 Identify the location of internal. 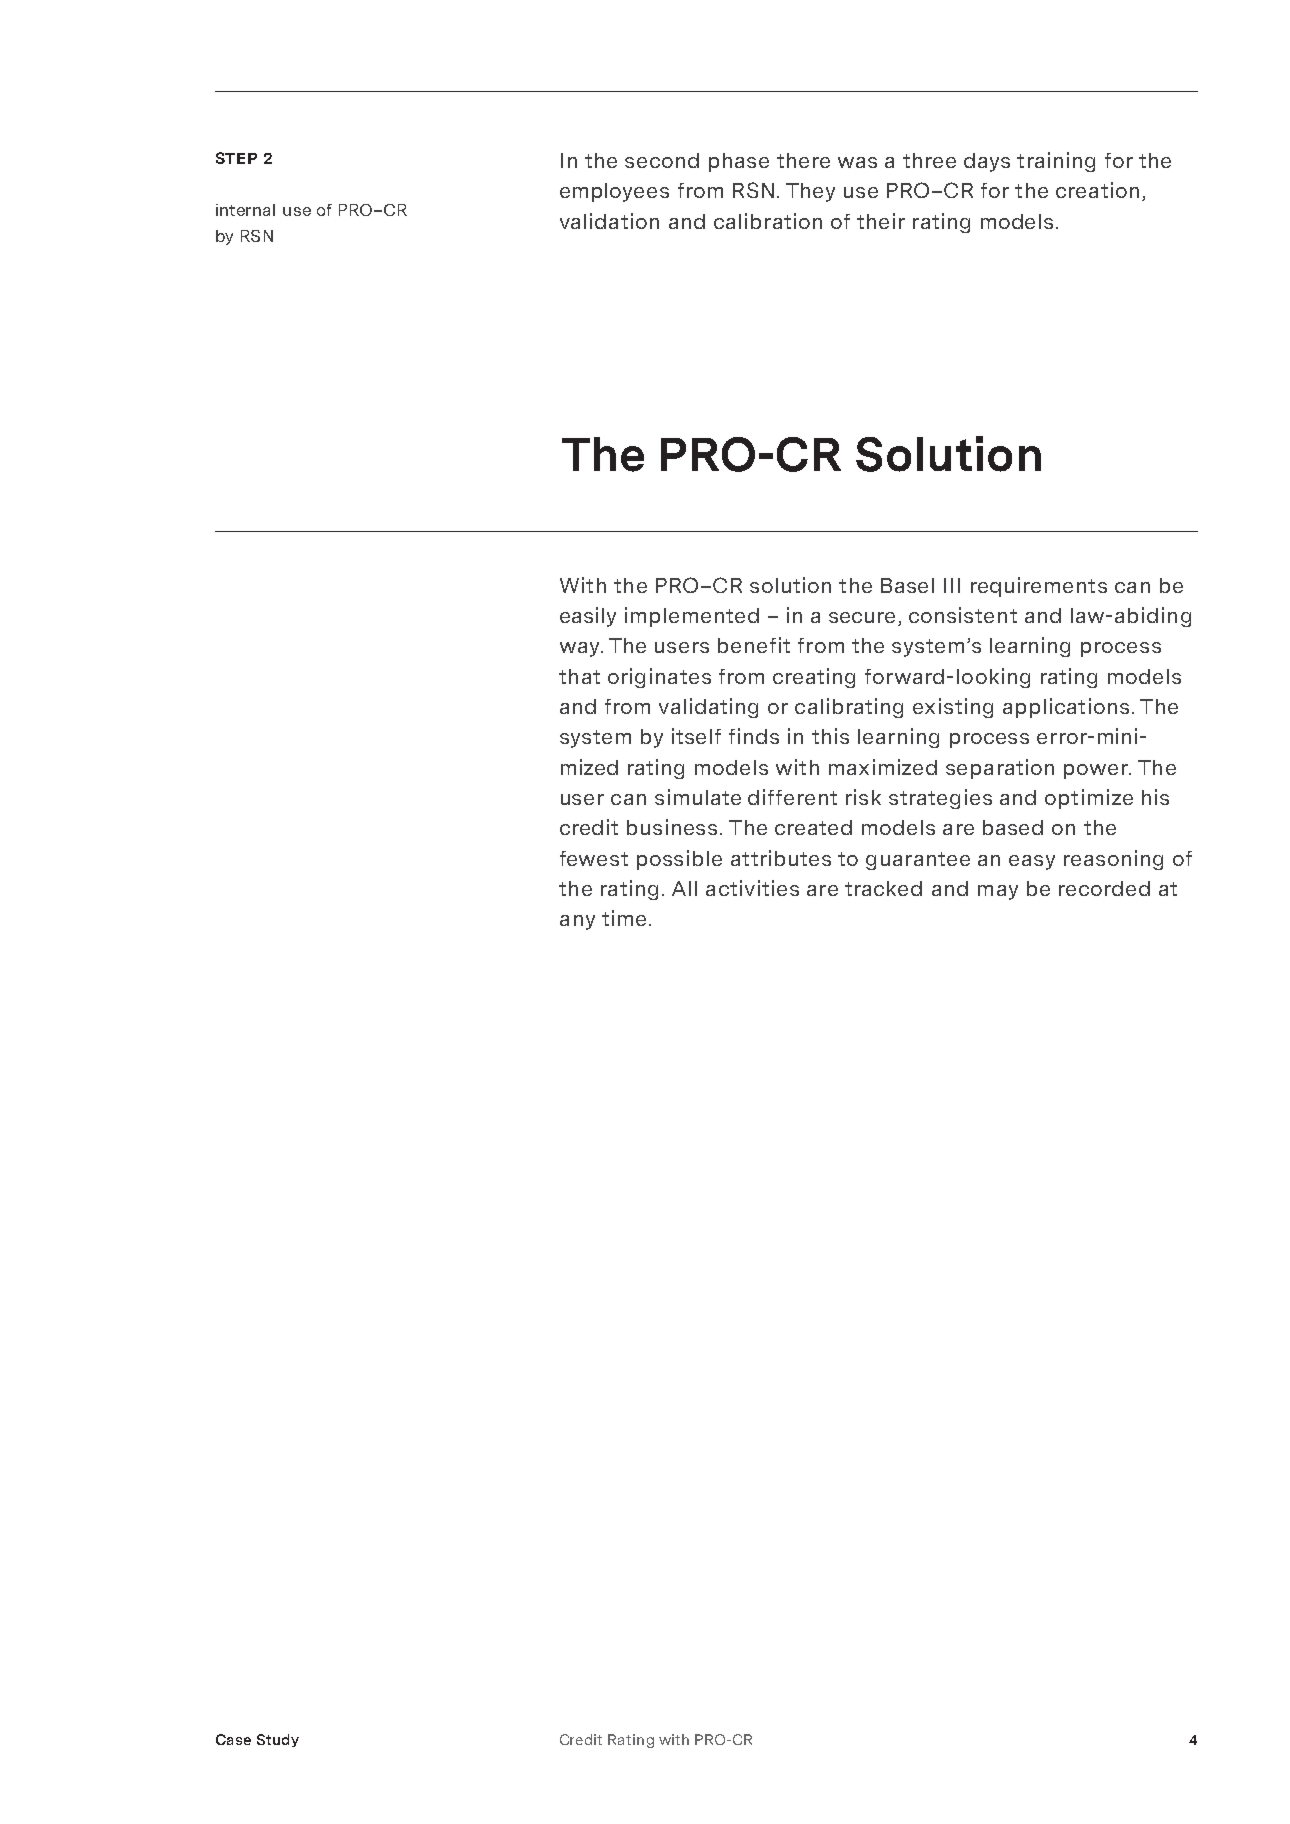
(245, 210).
